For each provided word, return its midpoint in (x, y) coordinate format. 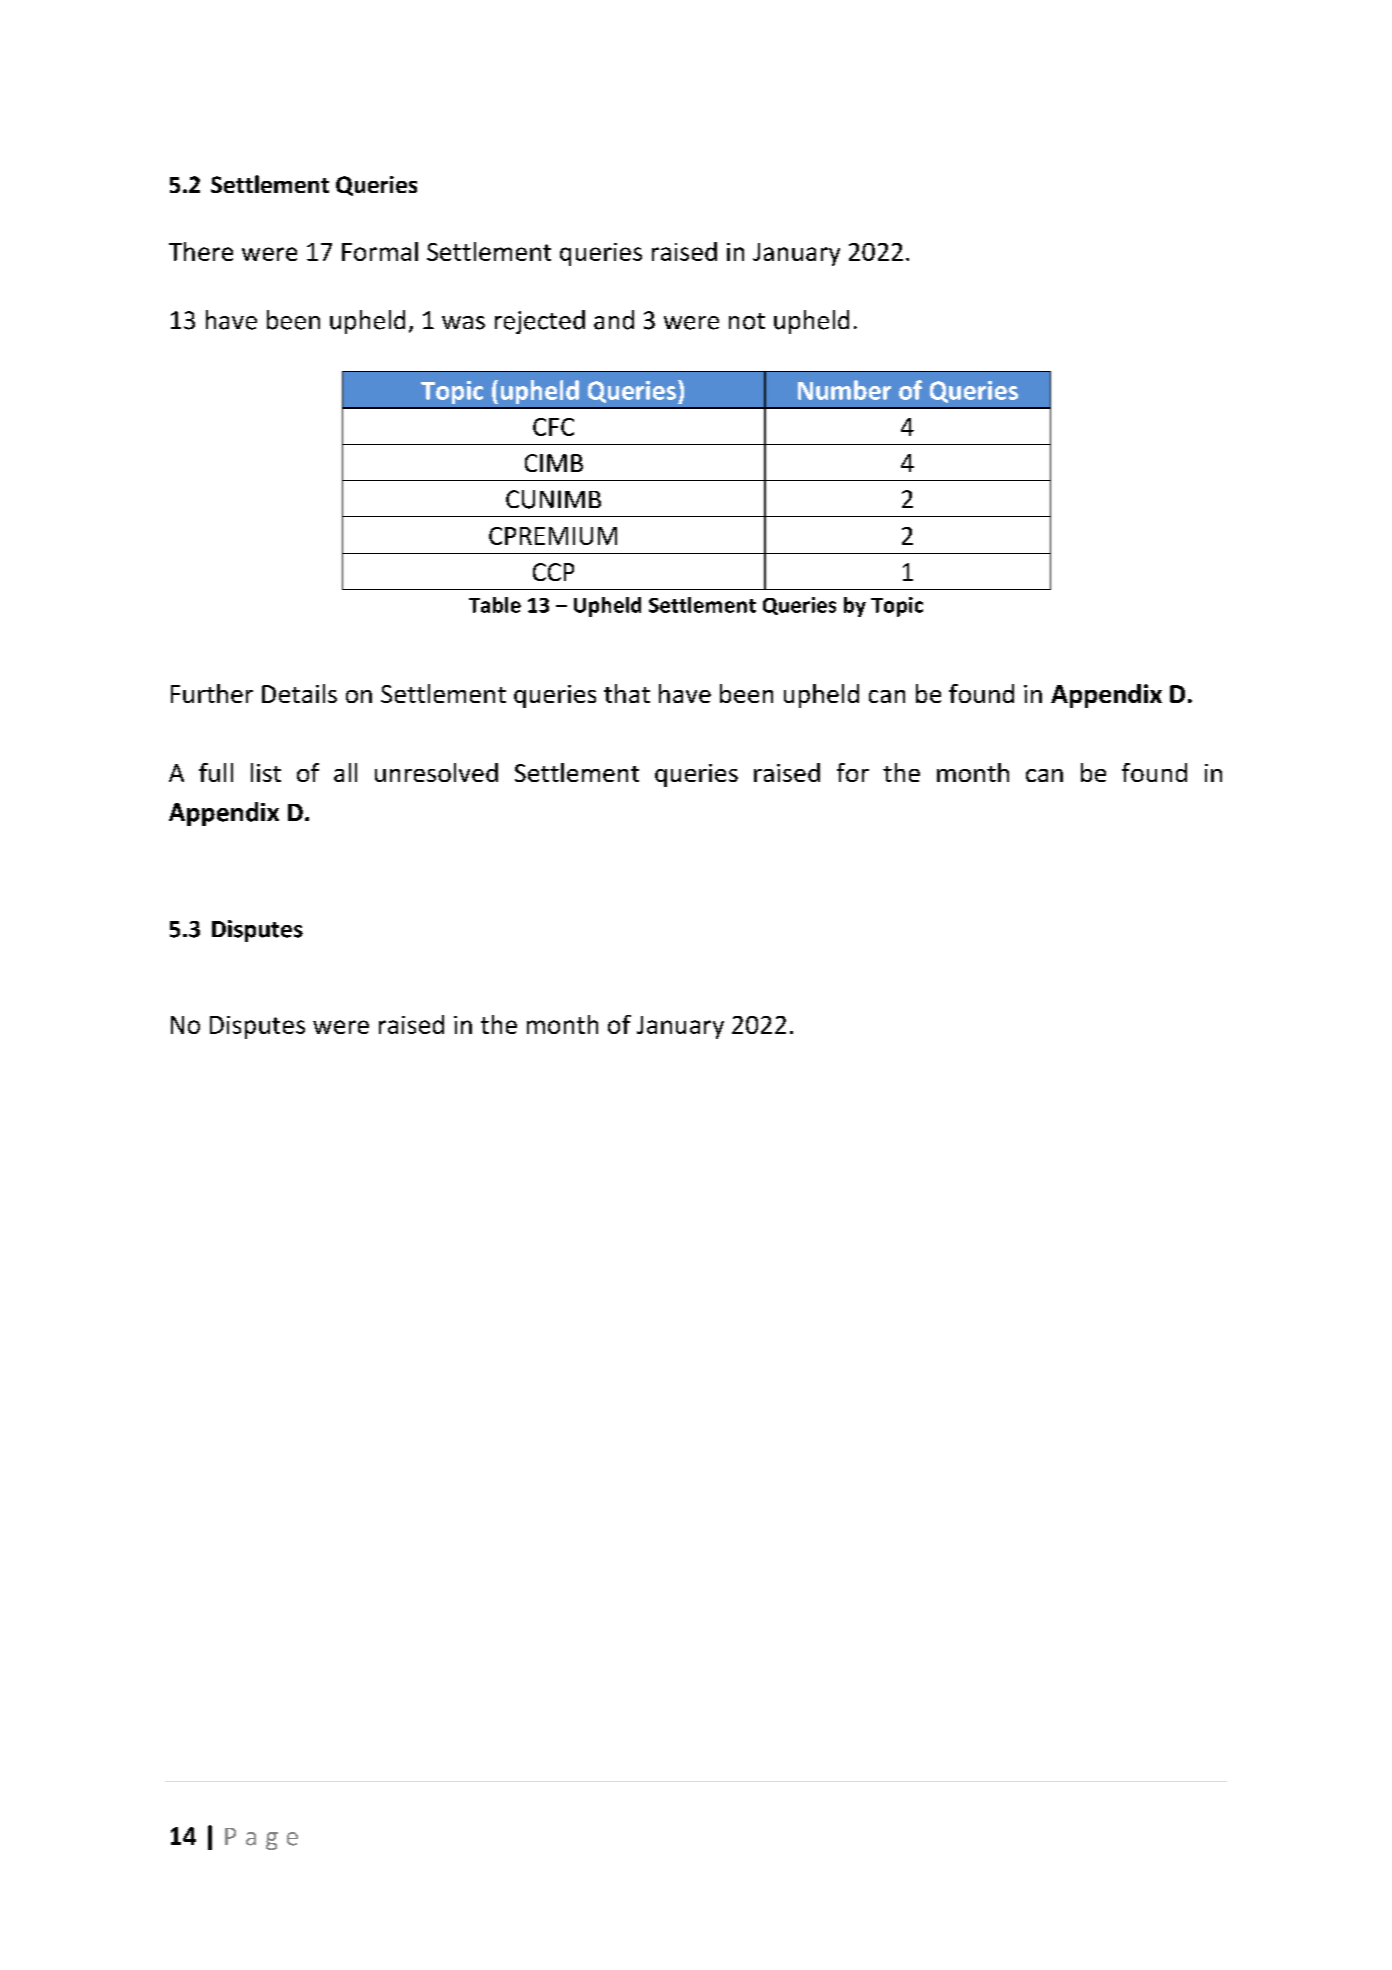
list (266, 772)
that (627, 693)
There (201, 251)
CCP (553, 572)
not (747, 321)
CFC (553, 427)
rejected (540, 322)
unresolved (436, 772)
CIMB (554, 463)
